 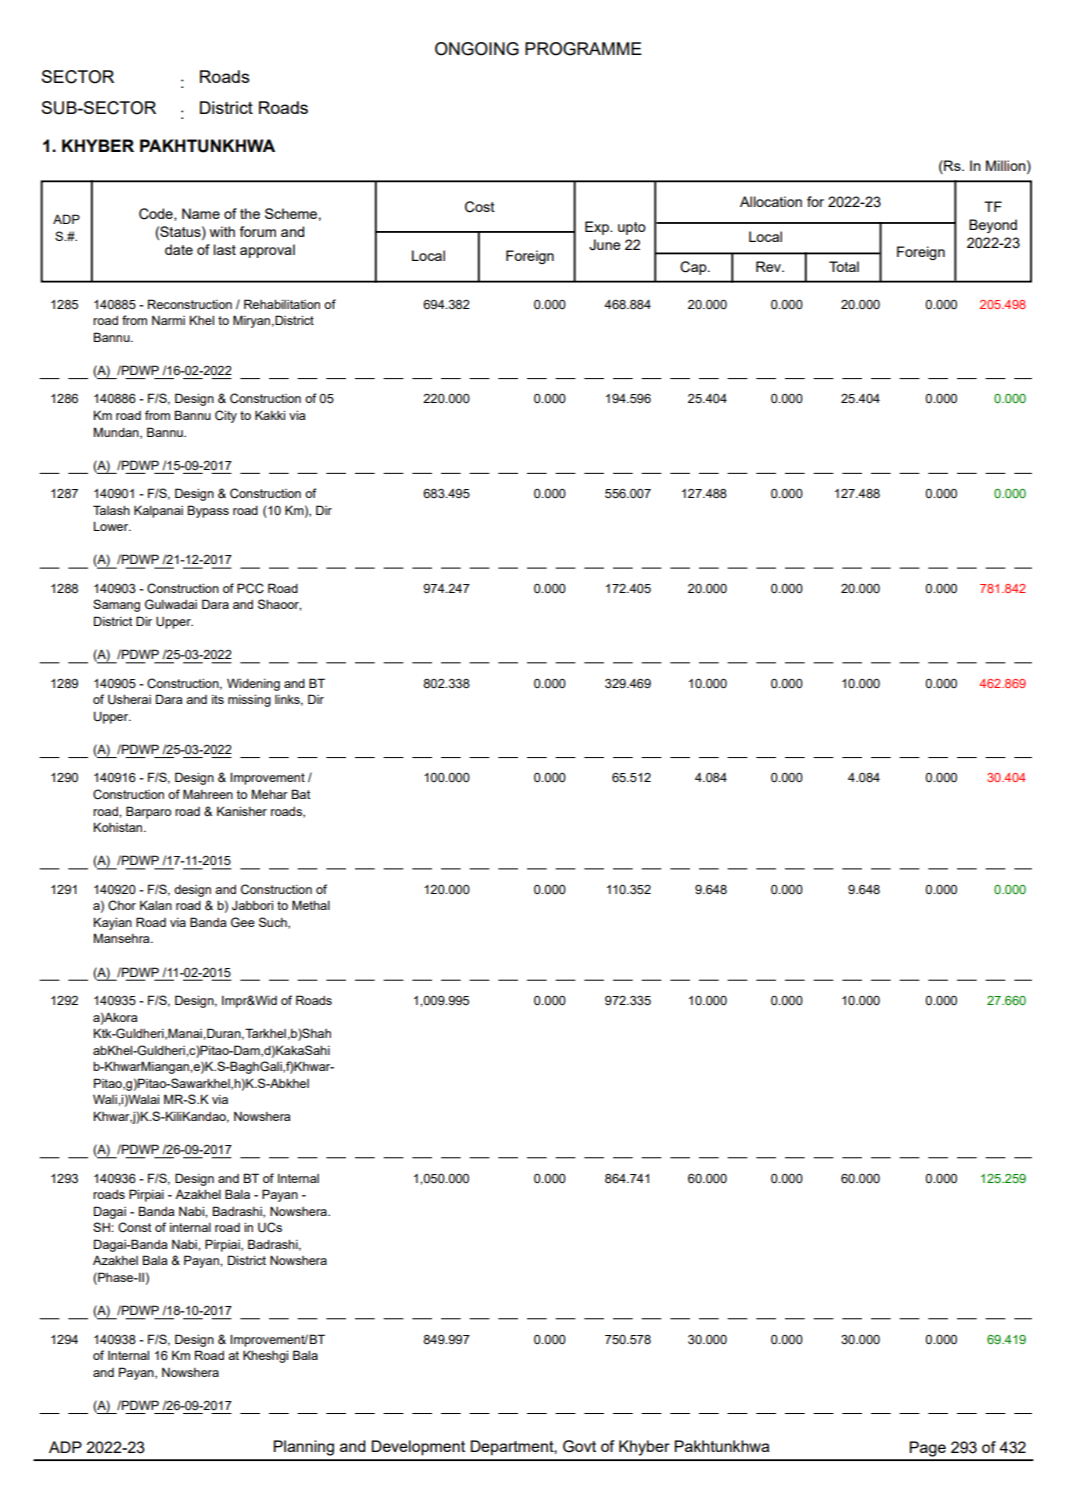 I want to click on Total, so click(x=844, y=266).
